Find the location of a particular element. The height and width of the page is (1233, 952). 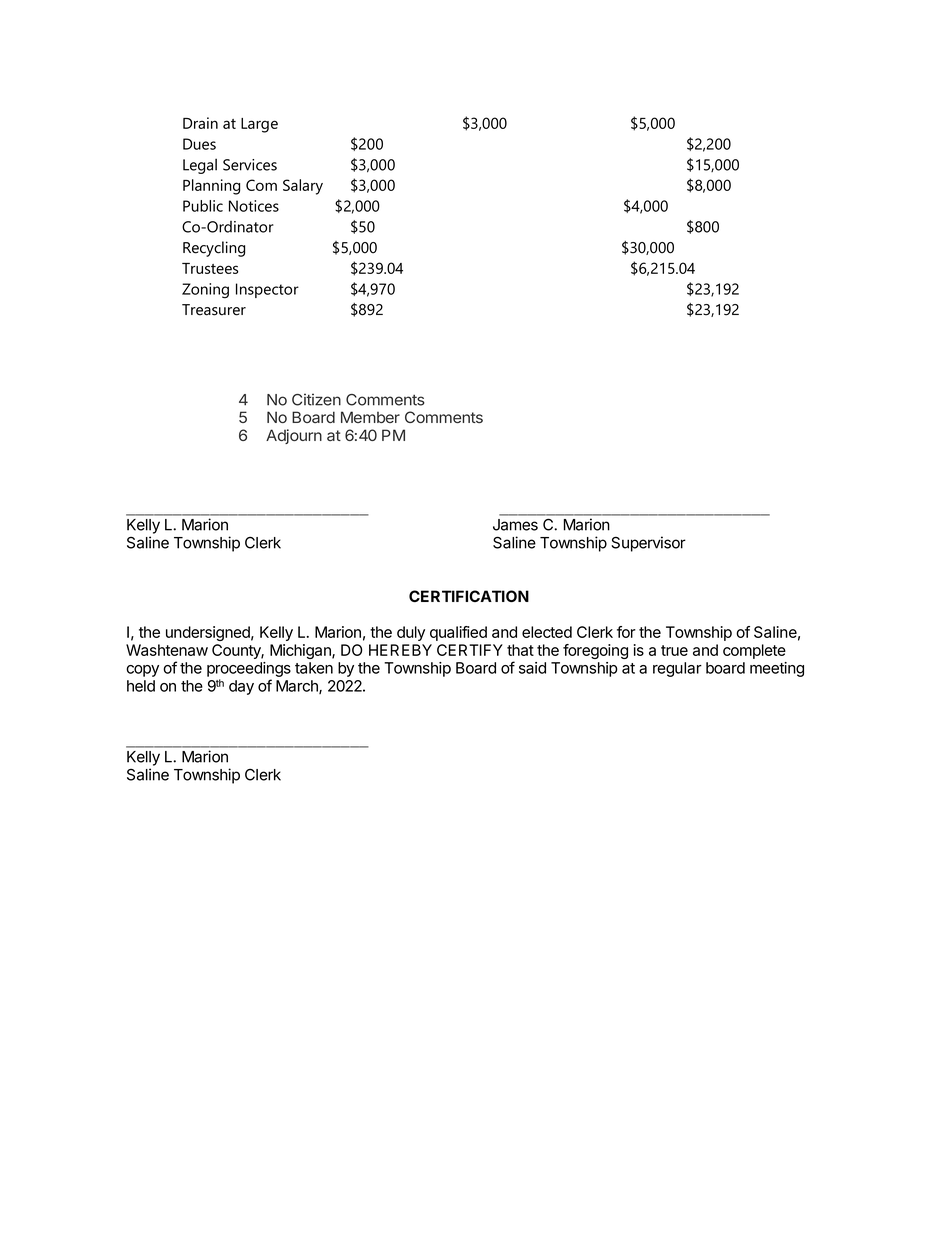

regular is located at coordinates (677, 669).
